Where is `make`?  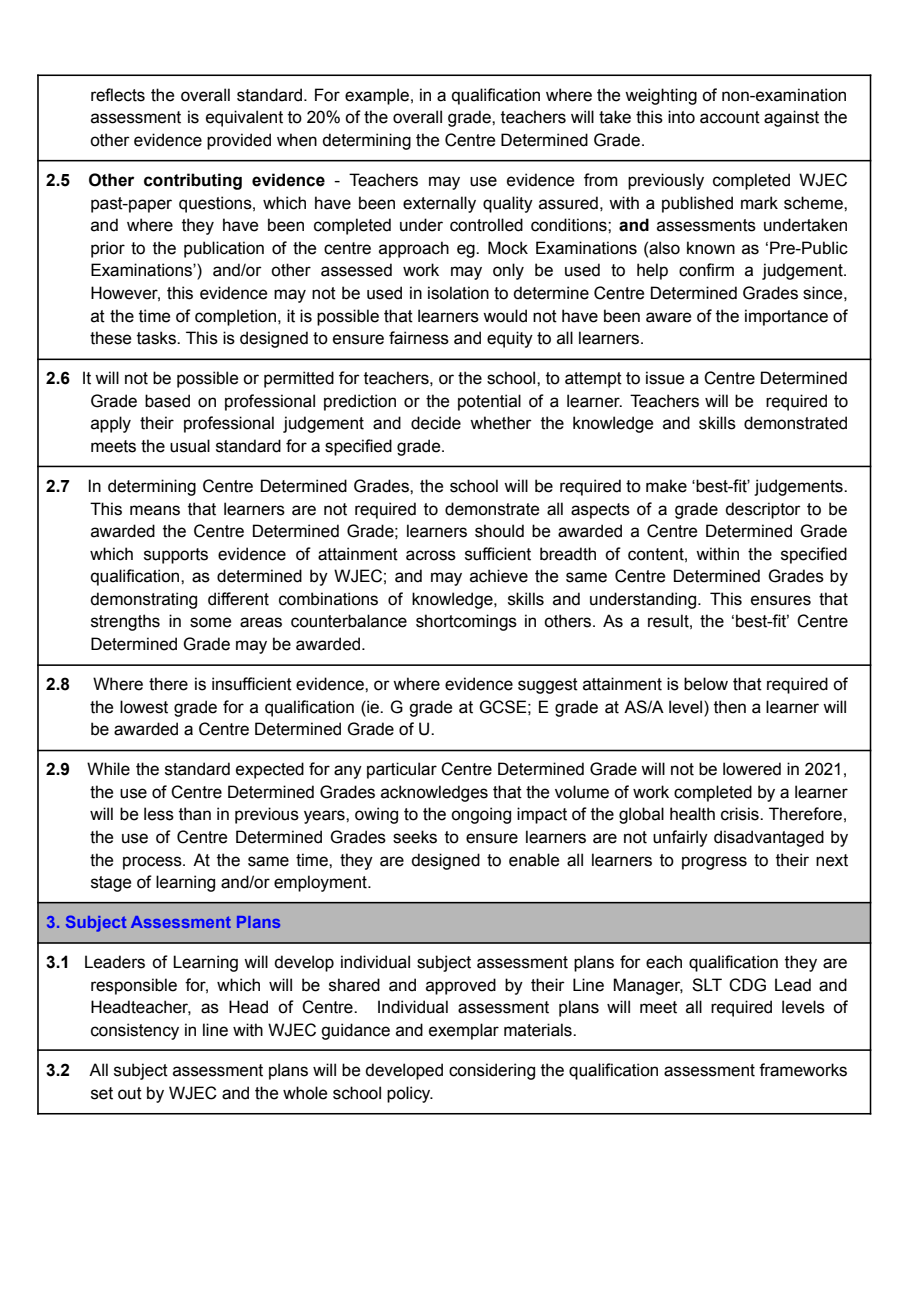 make is located at coordinates (666, 486).
